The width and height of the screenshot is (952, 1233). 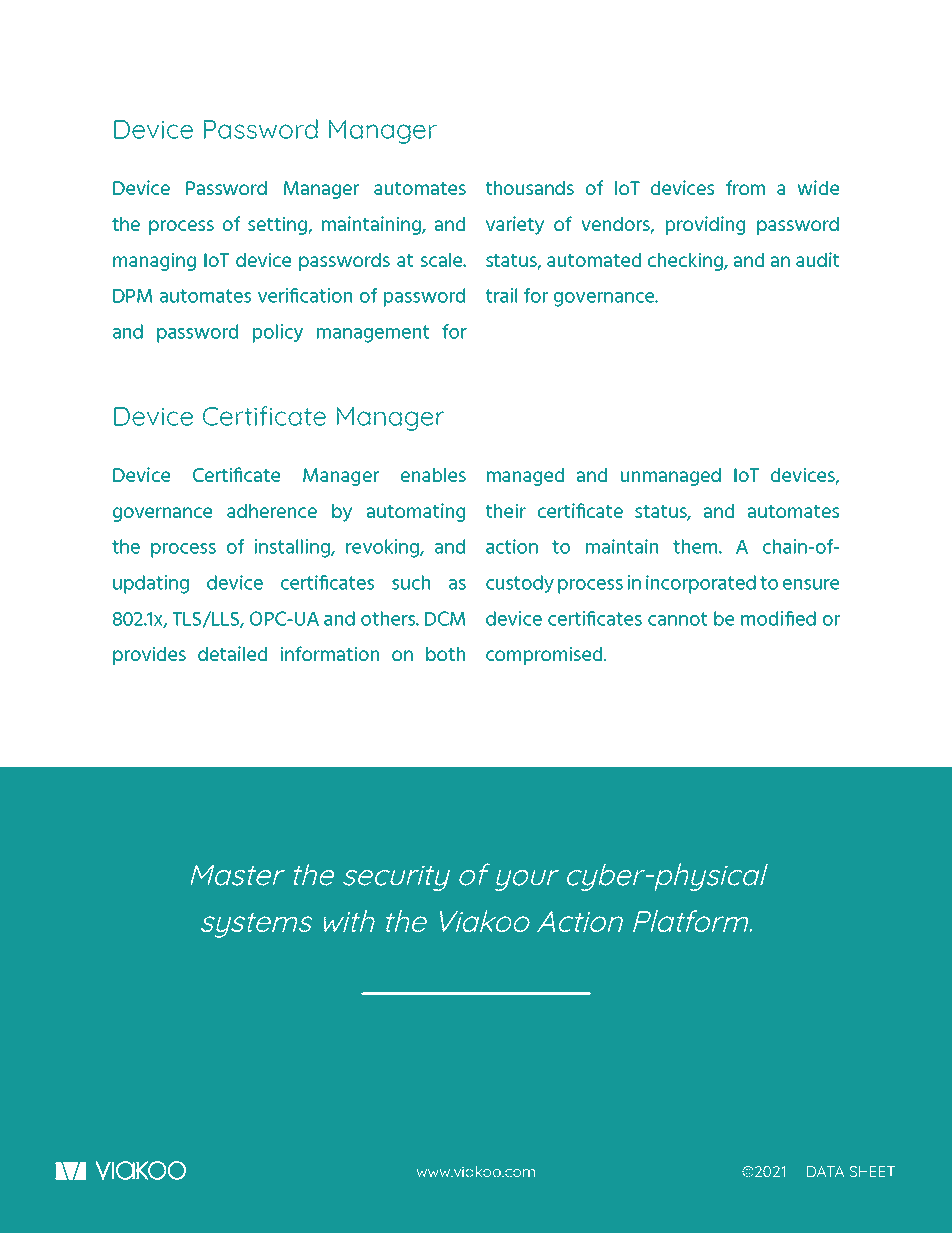 I want to click on setting, so click(x=278, y=225).
